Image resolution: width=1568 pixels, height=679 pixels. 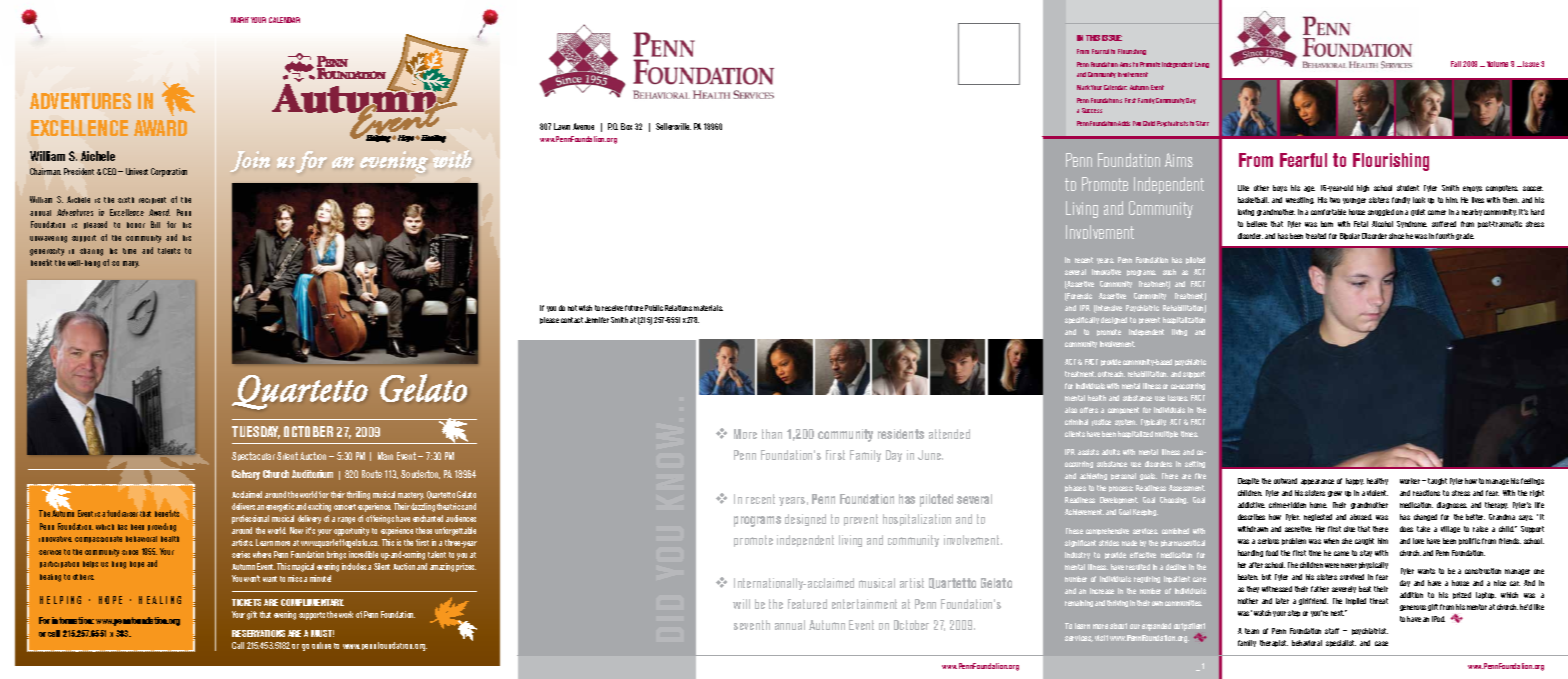 I want to click on generous, so click(x=1413, y=608).
